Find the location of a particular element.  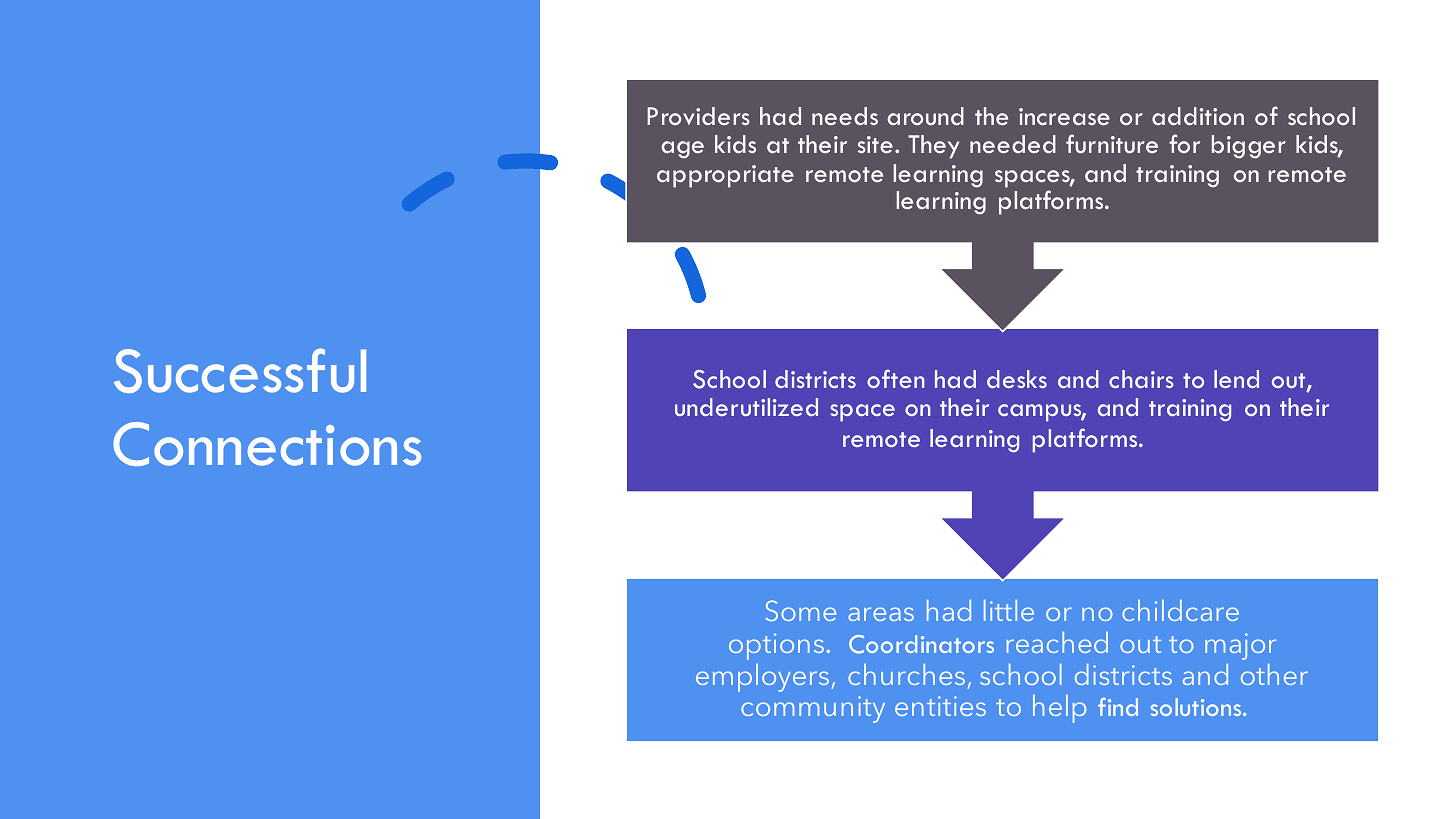

Providers is located at coordinates (698, 116).
